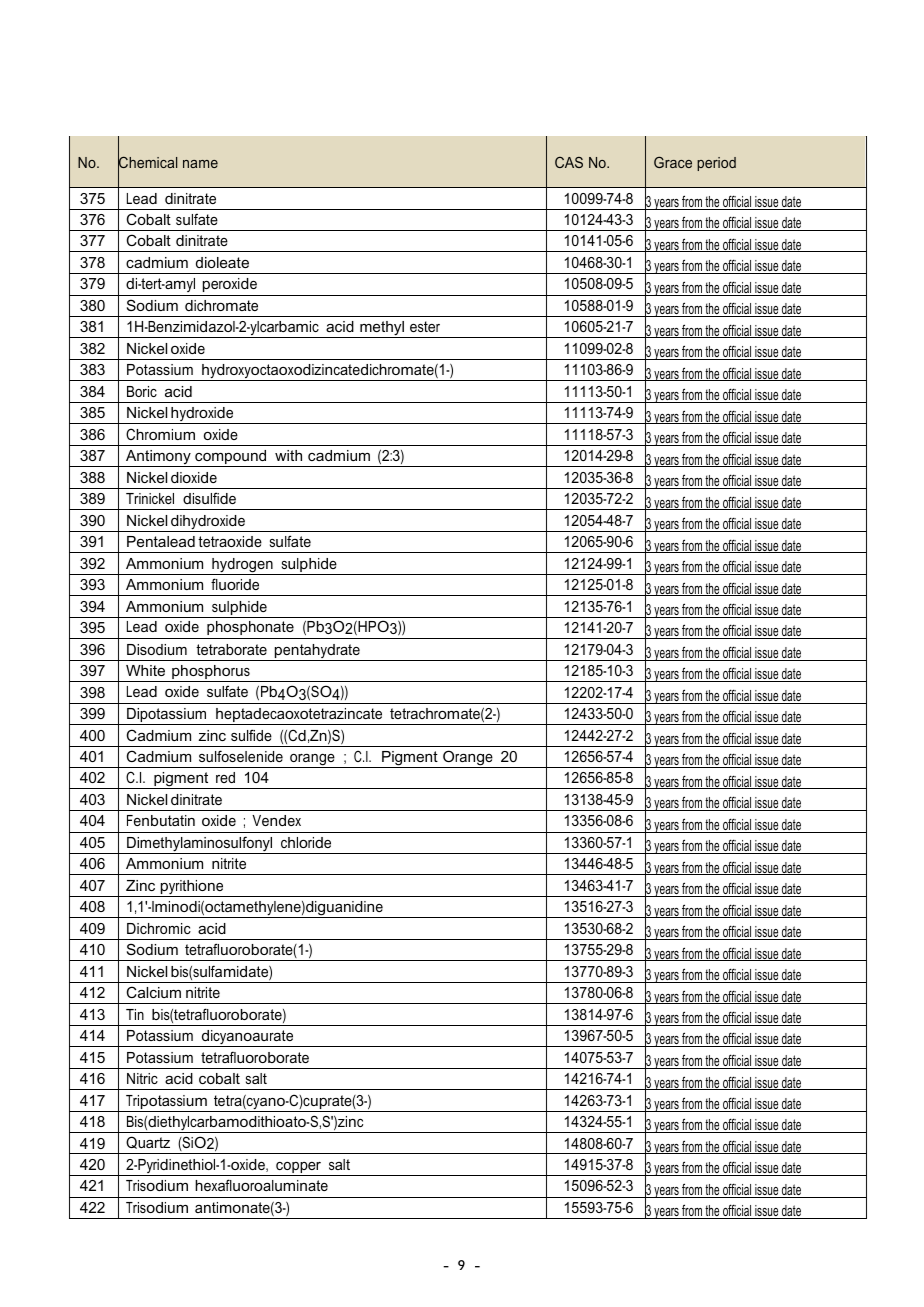 Image resolution: width=924 pixels, height=1307 pixels. Describe the element at coordinates (716, 164) in the screenshot. I see `period` at that location.
